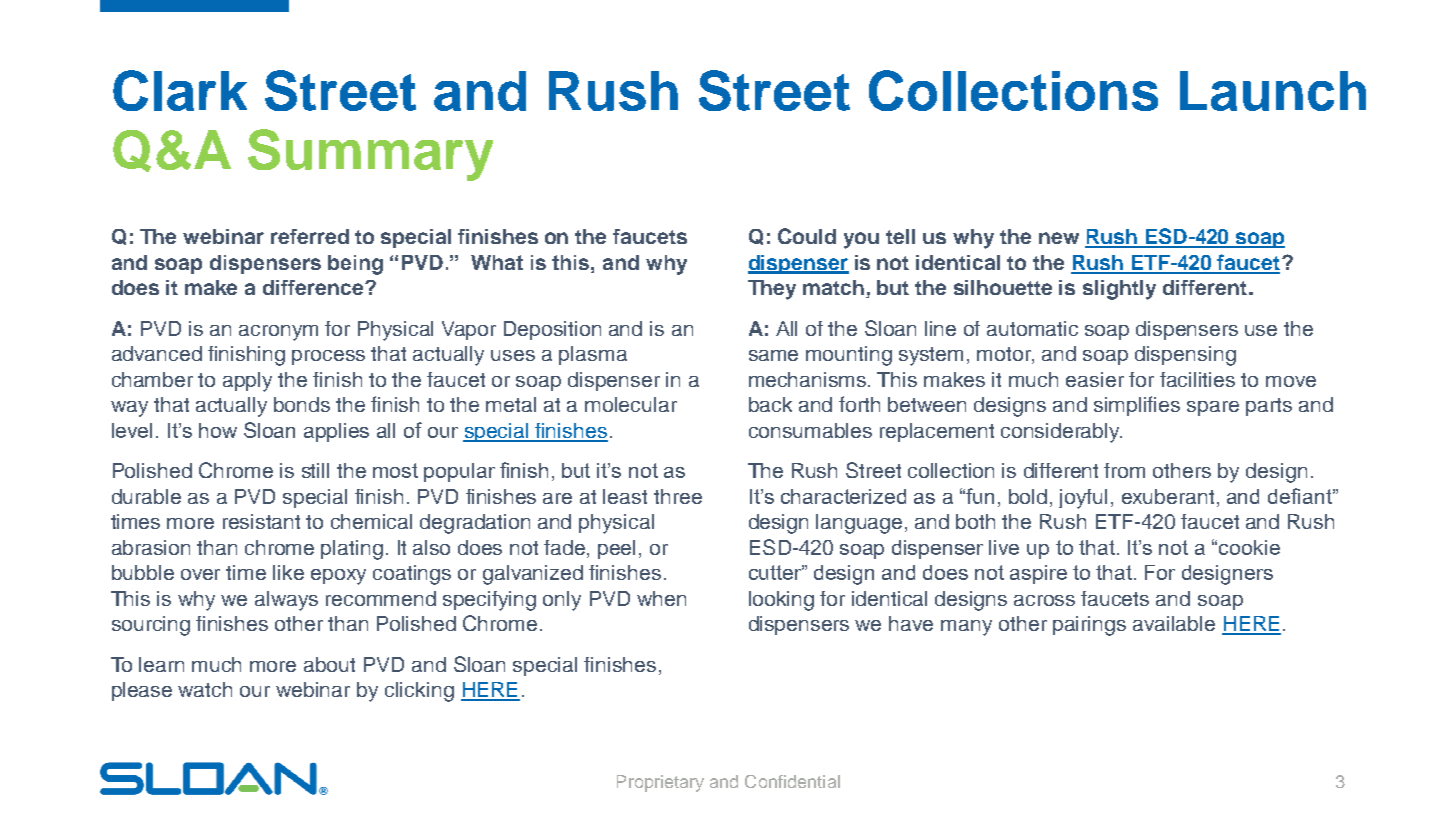  What do you see at coordinates (773, 355) in the image?
I see `same` at bounding box center [773, 355].
